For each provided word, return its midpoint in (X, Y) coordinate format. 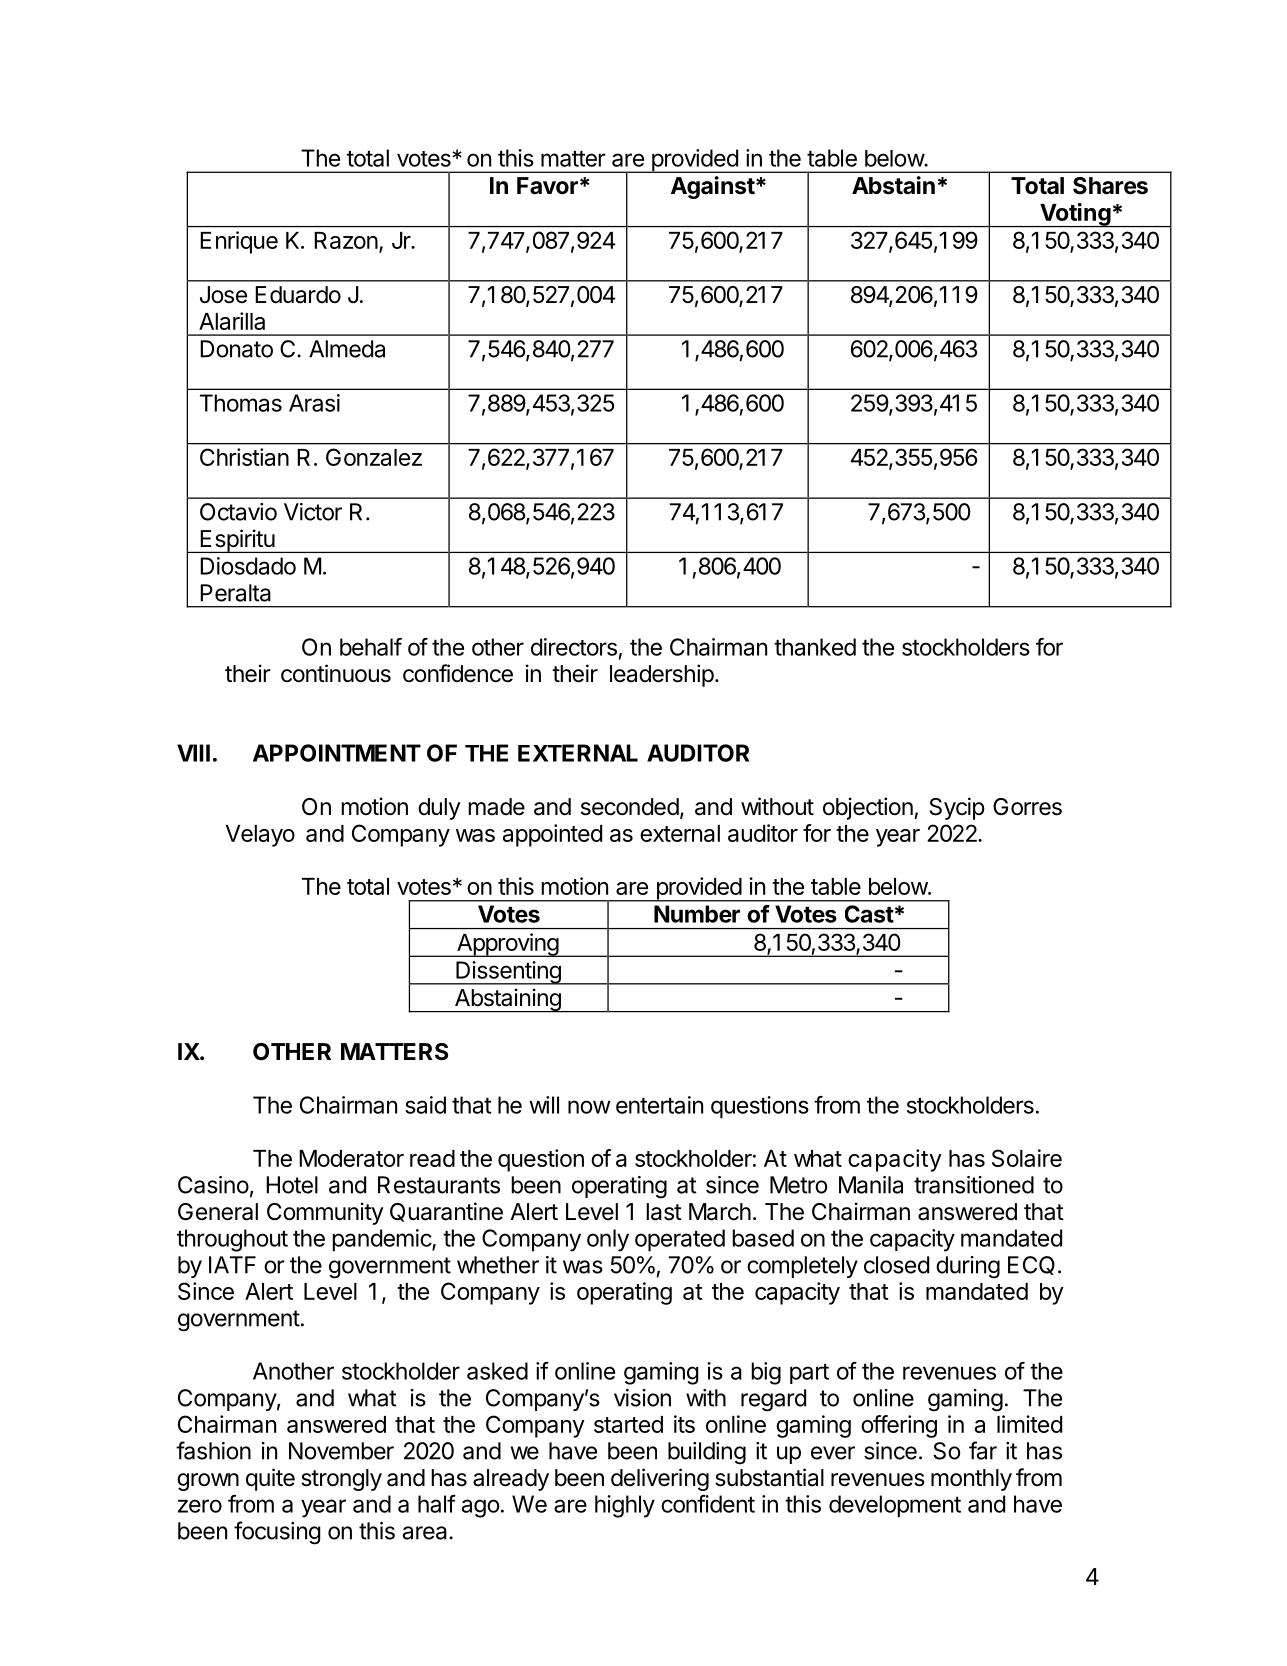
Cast (869, 914)
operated (680, 1240)
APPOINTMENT (337, 753)
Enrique (239, 242)
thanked (815, 647)
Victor (313, 512)
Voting (1075, 215)
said (425, 1105)
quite (270, 1479)
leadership (662, 675)
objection (868, 808)
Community (325, 1213)
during (968, 1267)
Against (713, 187)
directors (574, 647)
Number (697, 914)
